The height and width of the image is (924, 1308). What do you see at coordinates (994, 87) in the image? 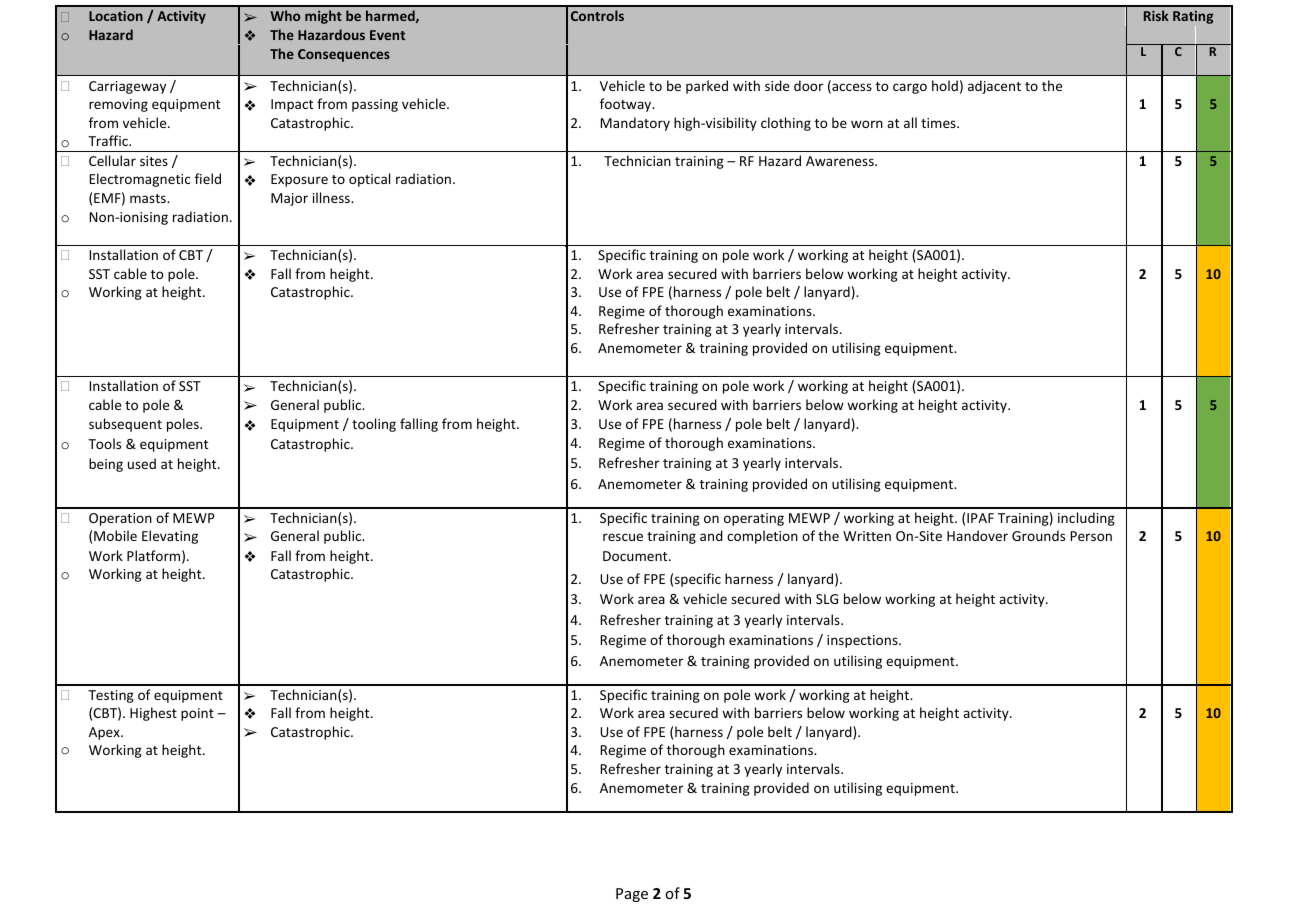
I see `adjacent` at bounding box center [994, 87].
